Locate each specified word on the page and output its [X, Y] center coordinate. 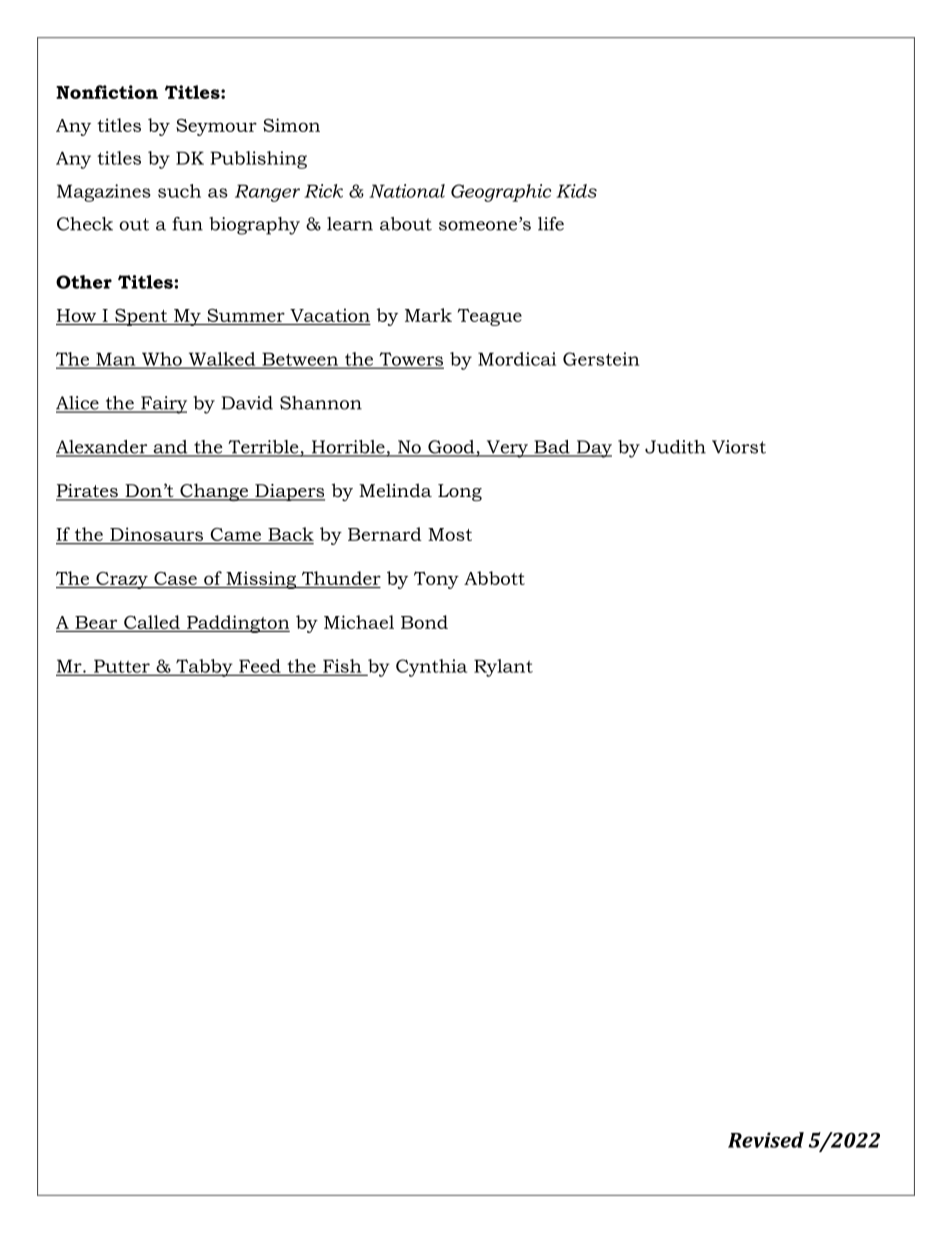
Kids [576, 191]
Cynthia [431, 668]
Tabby [204, 668]
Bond [424, 622]
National [407, 191]
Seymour [216, 127]
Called [152, 622]
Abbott [494, 578]
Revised [766, 1140]
